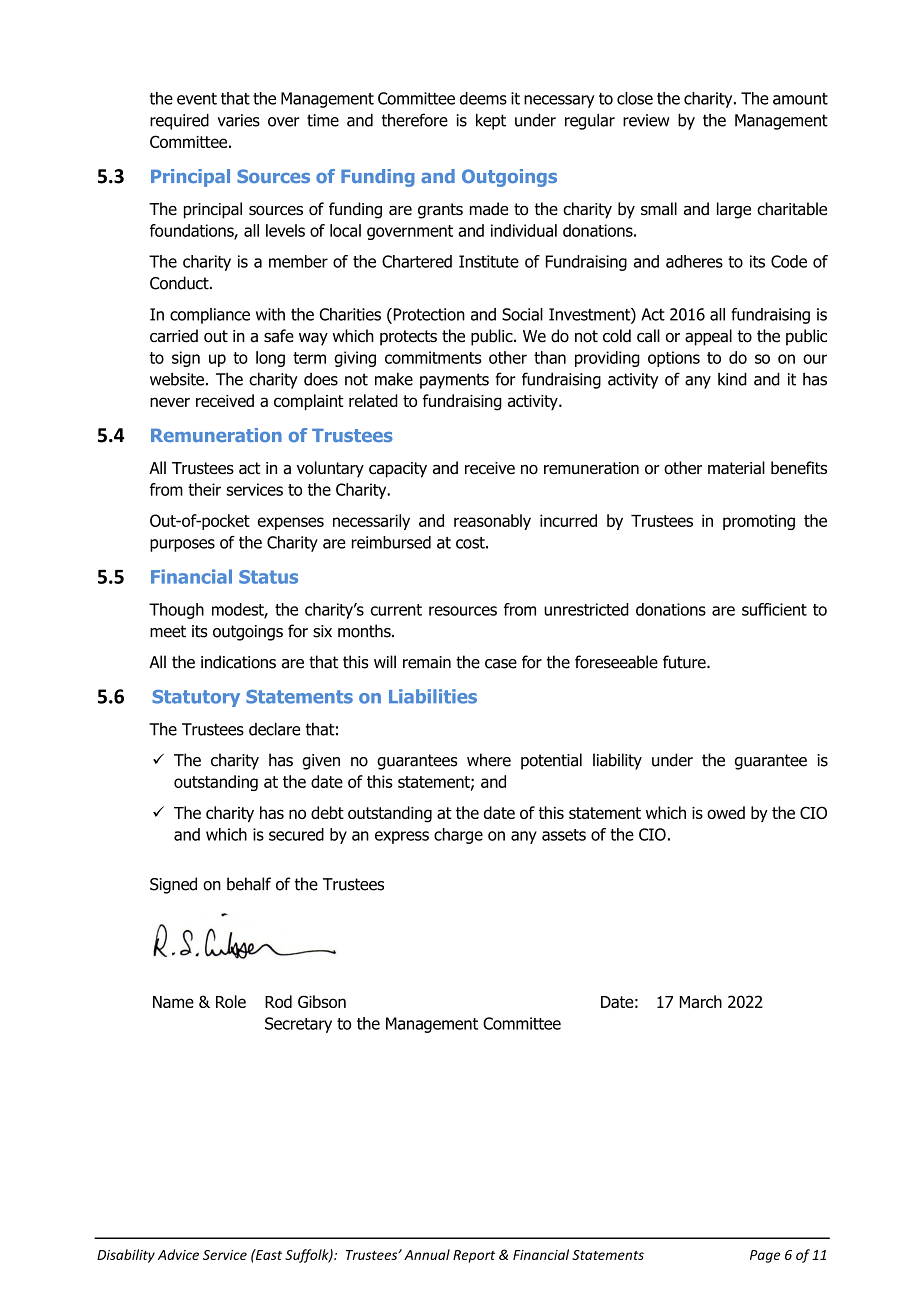 The image size is (924, 1308). What do you see at coordinates (196, 698) in the screenshot?
I see `Statutory` at bounding box center [196, 698].
